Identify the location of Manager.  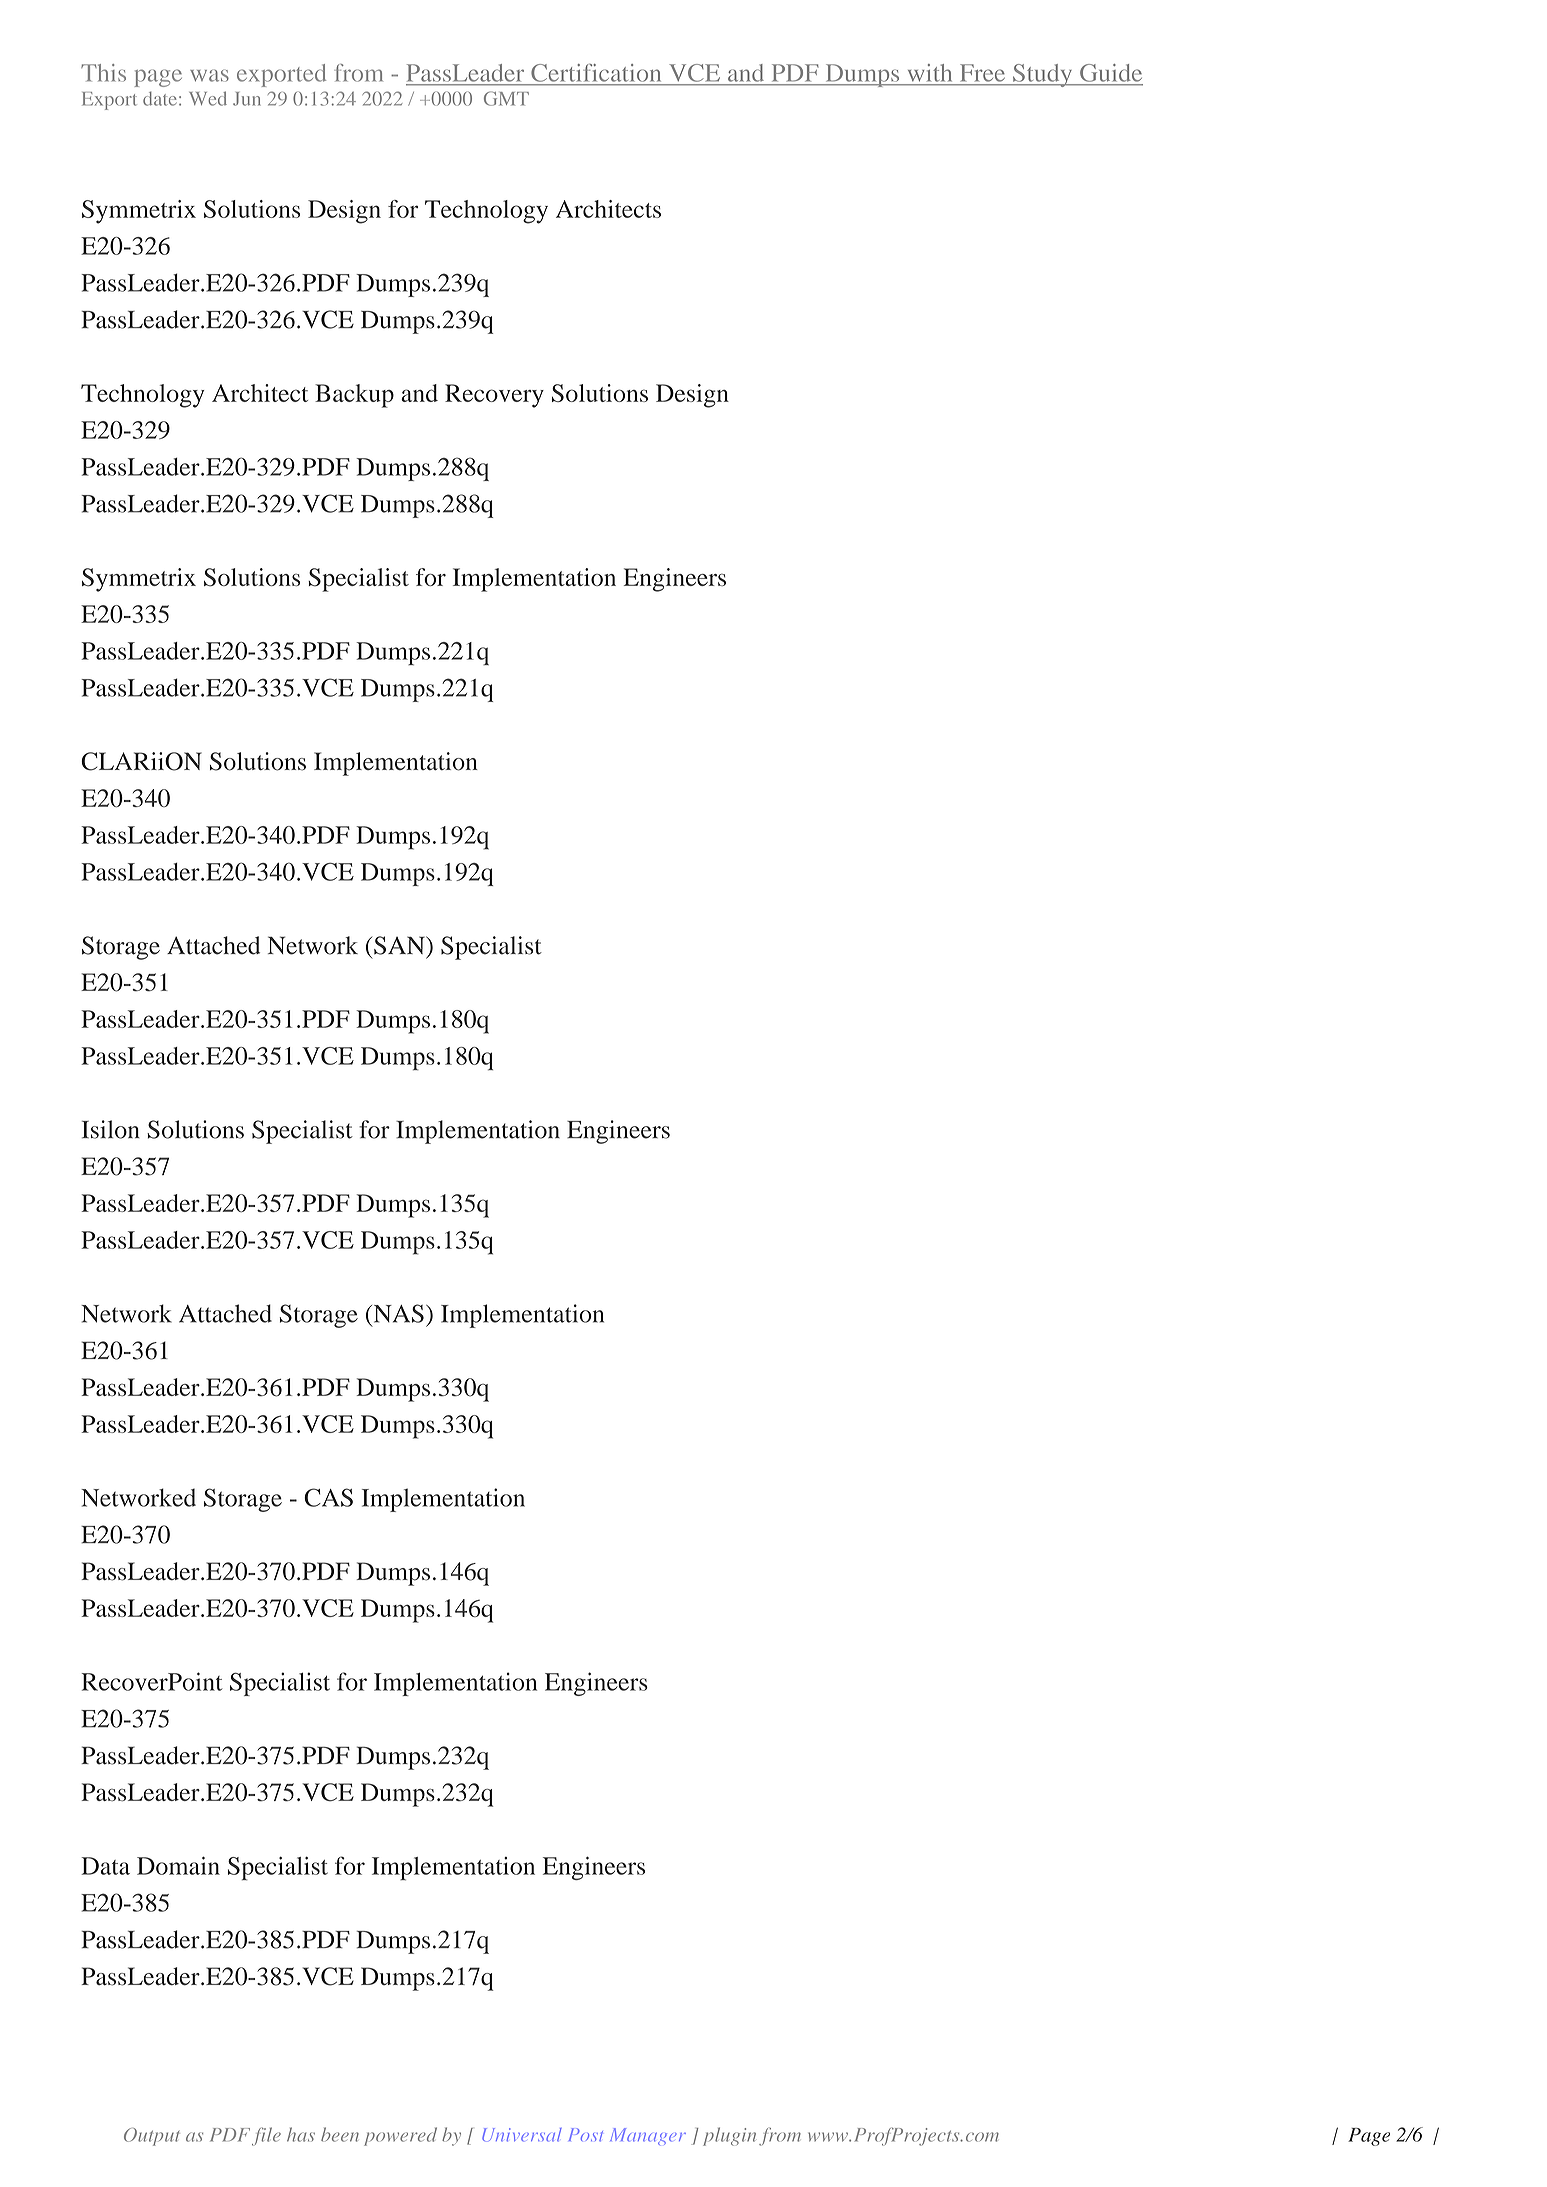
(648, 2136).
